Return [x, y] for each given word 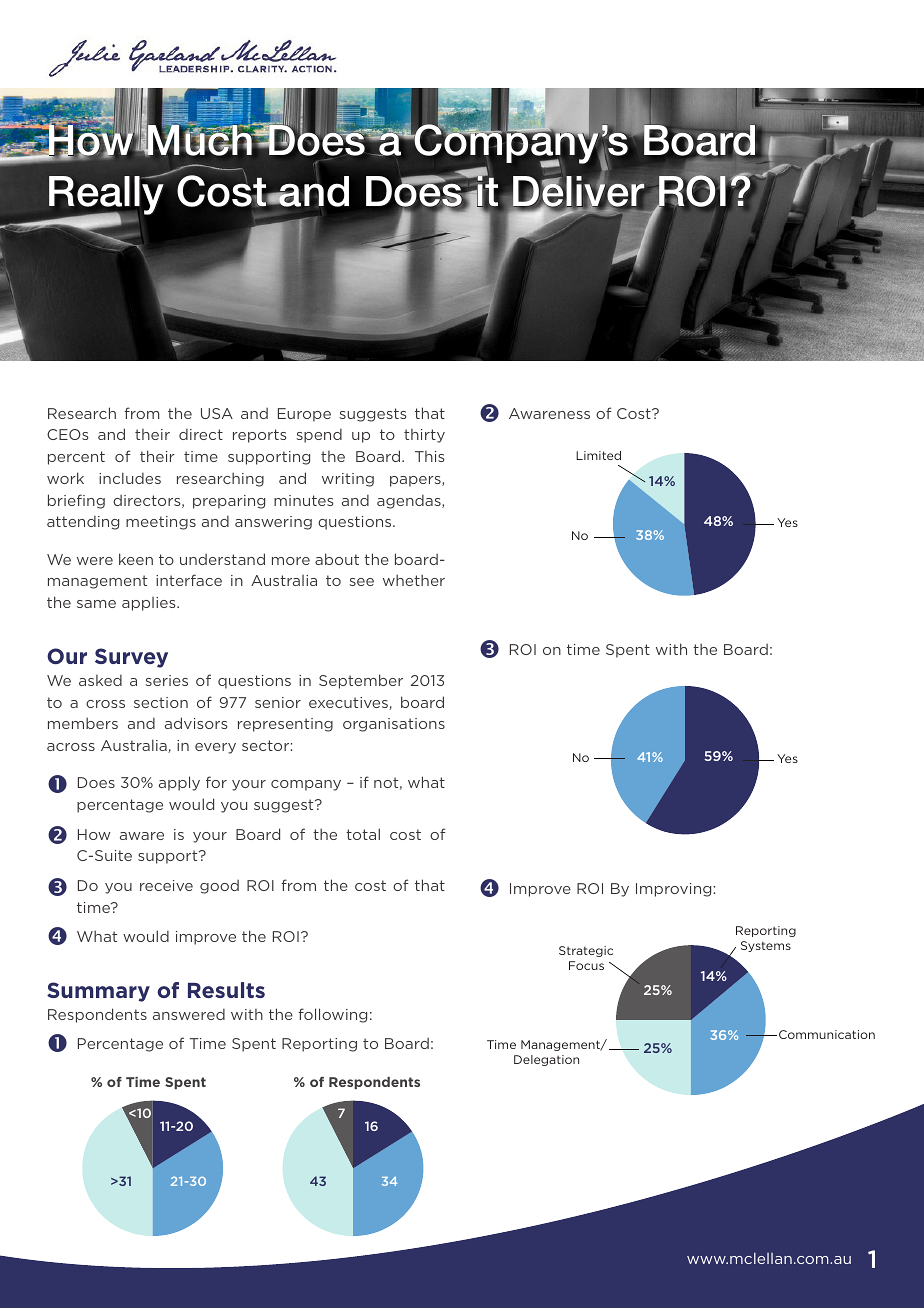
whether [414, 580]
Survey [131, 658]
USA [217, 413]
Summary [98, 992]
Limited [598, 455]
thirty [424, 436]
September [361, 681]
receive [166, 885]
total [363, 834]
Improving [673, 890]
